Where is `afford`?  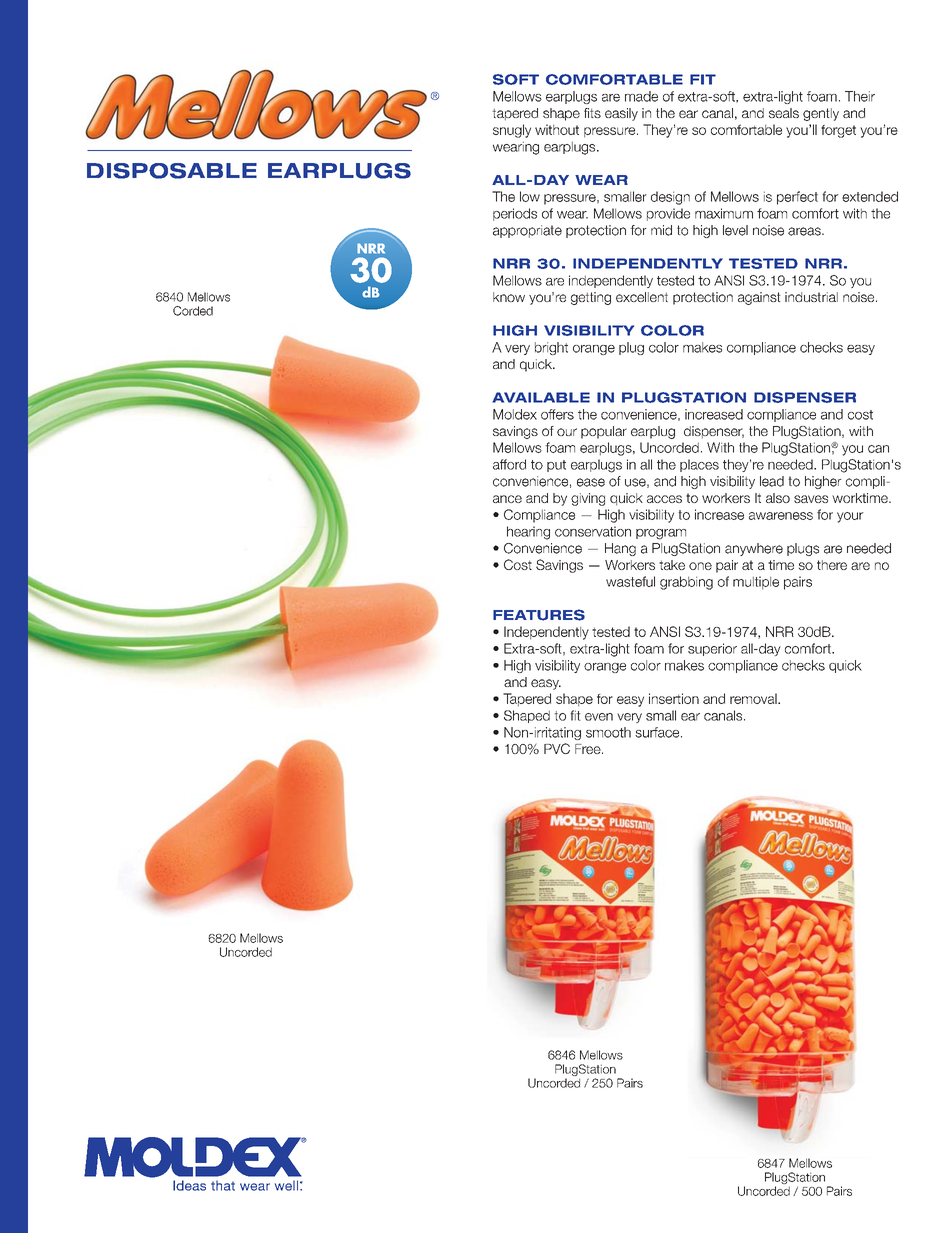
afford is located at coordinates (509, 464).
